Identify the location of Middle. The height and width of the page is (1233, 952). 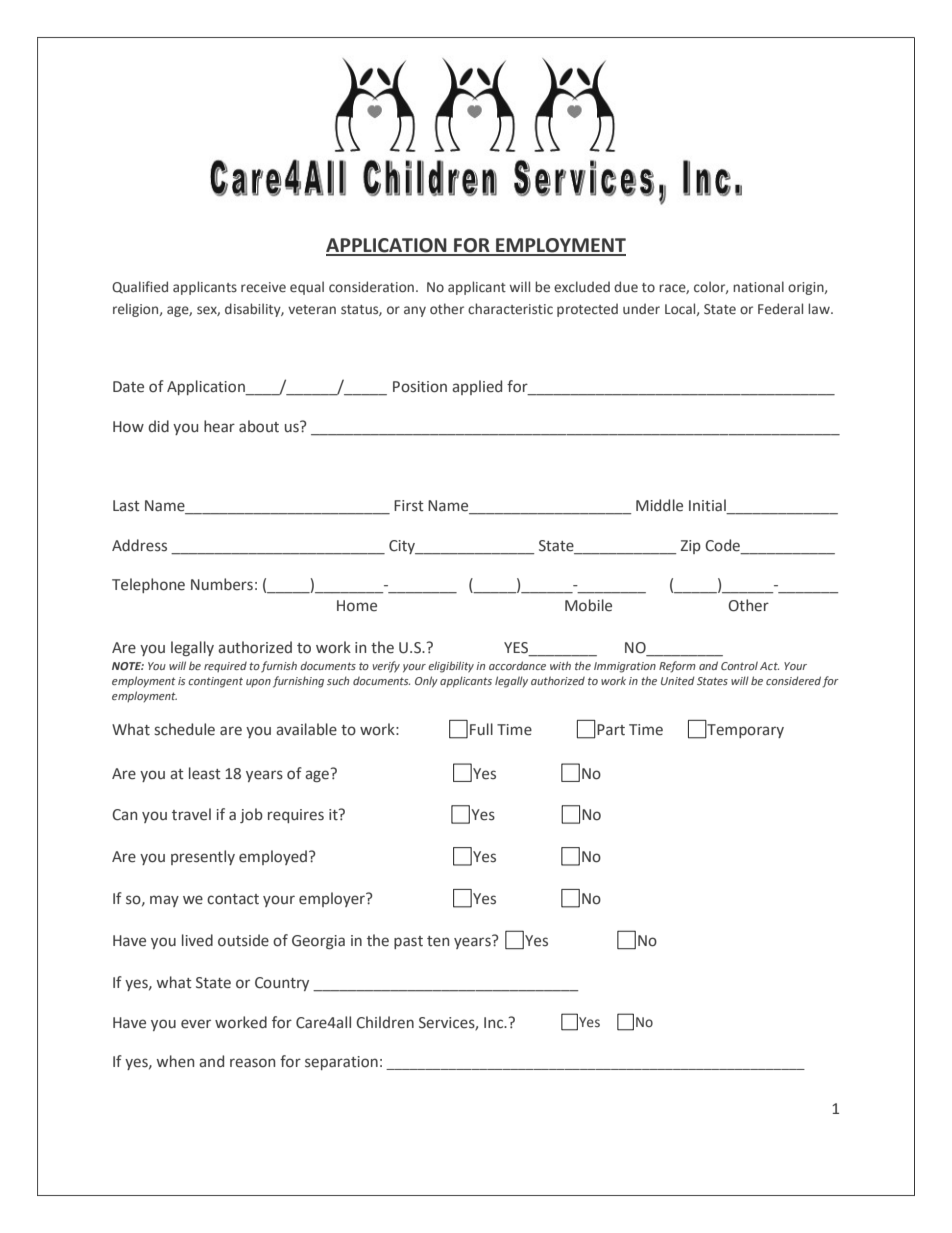
(659, 505).
